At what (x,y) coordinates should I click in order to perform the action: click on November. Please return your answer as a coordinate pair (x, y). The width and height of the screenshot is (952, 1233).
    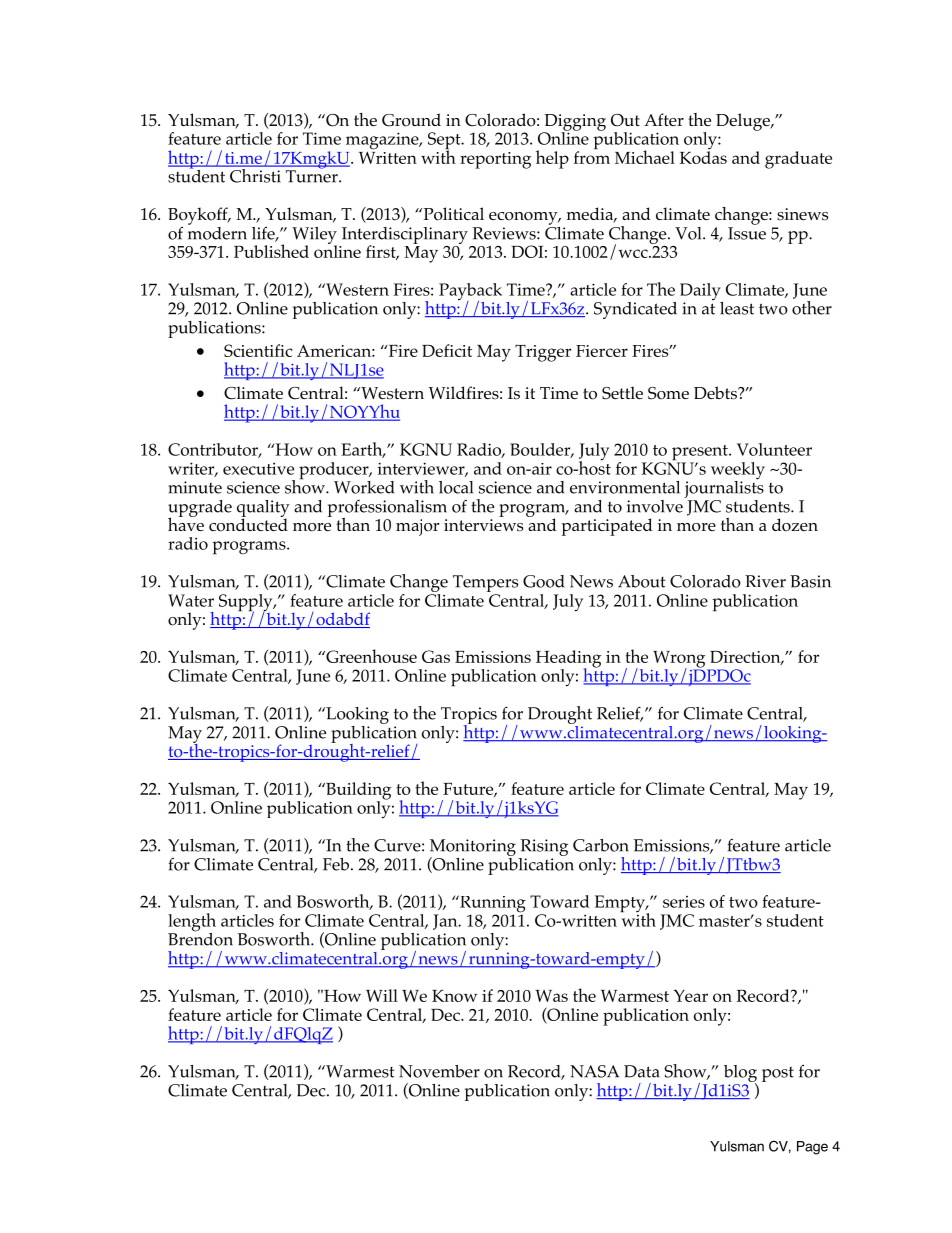
    Looking at the image, I should click on (439, 1071).
